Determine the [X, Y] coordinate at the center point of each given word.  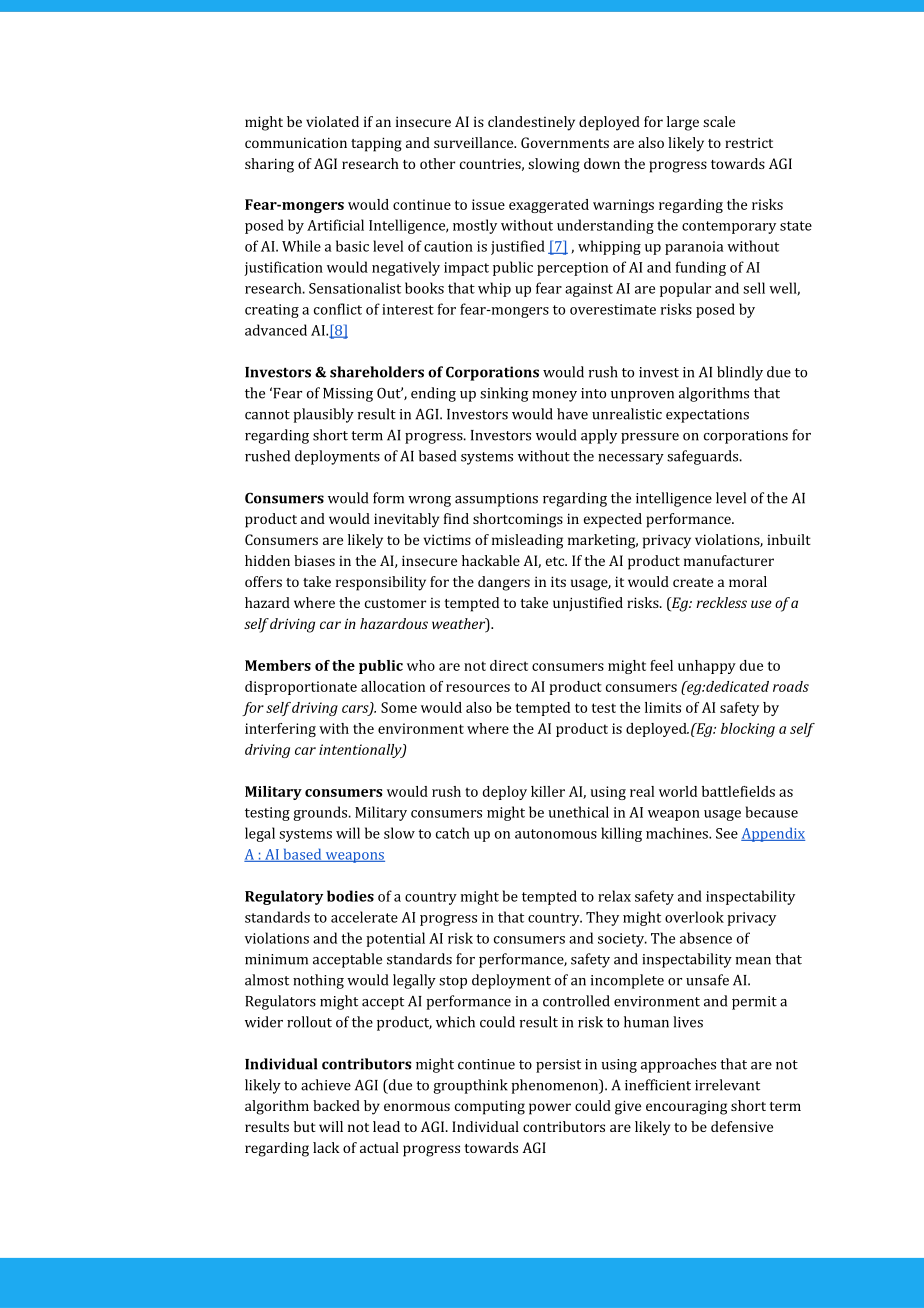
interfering [280, 730]
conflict [338, 309]
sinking [504, 394]
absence [706, 938]
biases [314, 560]
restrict [749, 142]
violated [332, 121]
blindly [740, 373]
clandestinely [531, 123]
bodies [350, 896]
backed [336, 1105]
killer [548, 791]
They [602, 918]
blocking [748, 730]
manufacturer [729, 560]
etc [556, 561]
